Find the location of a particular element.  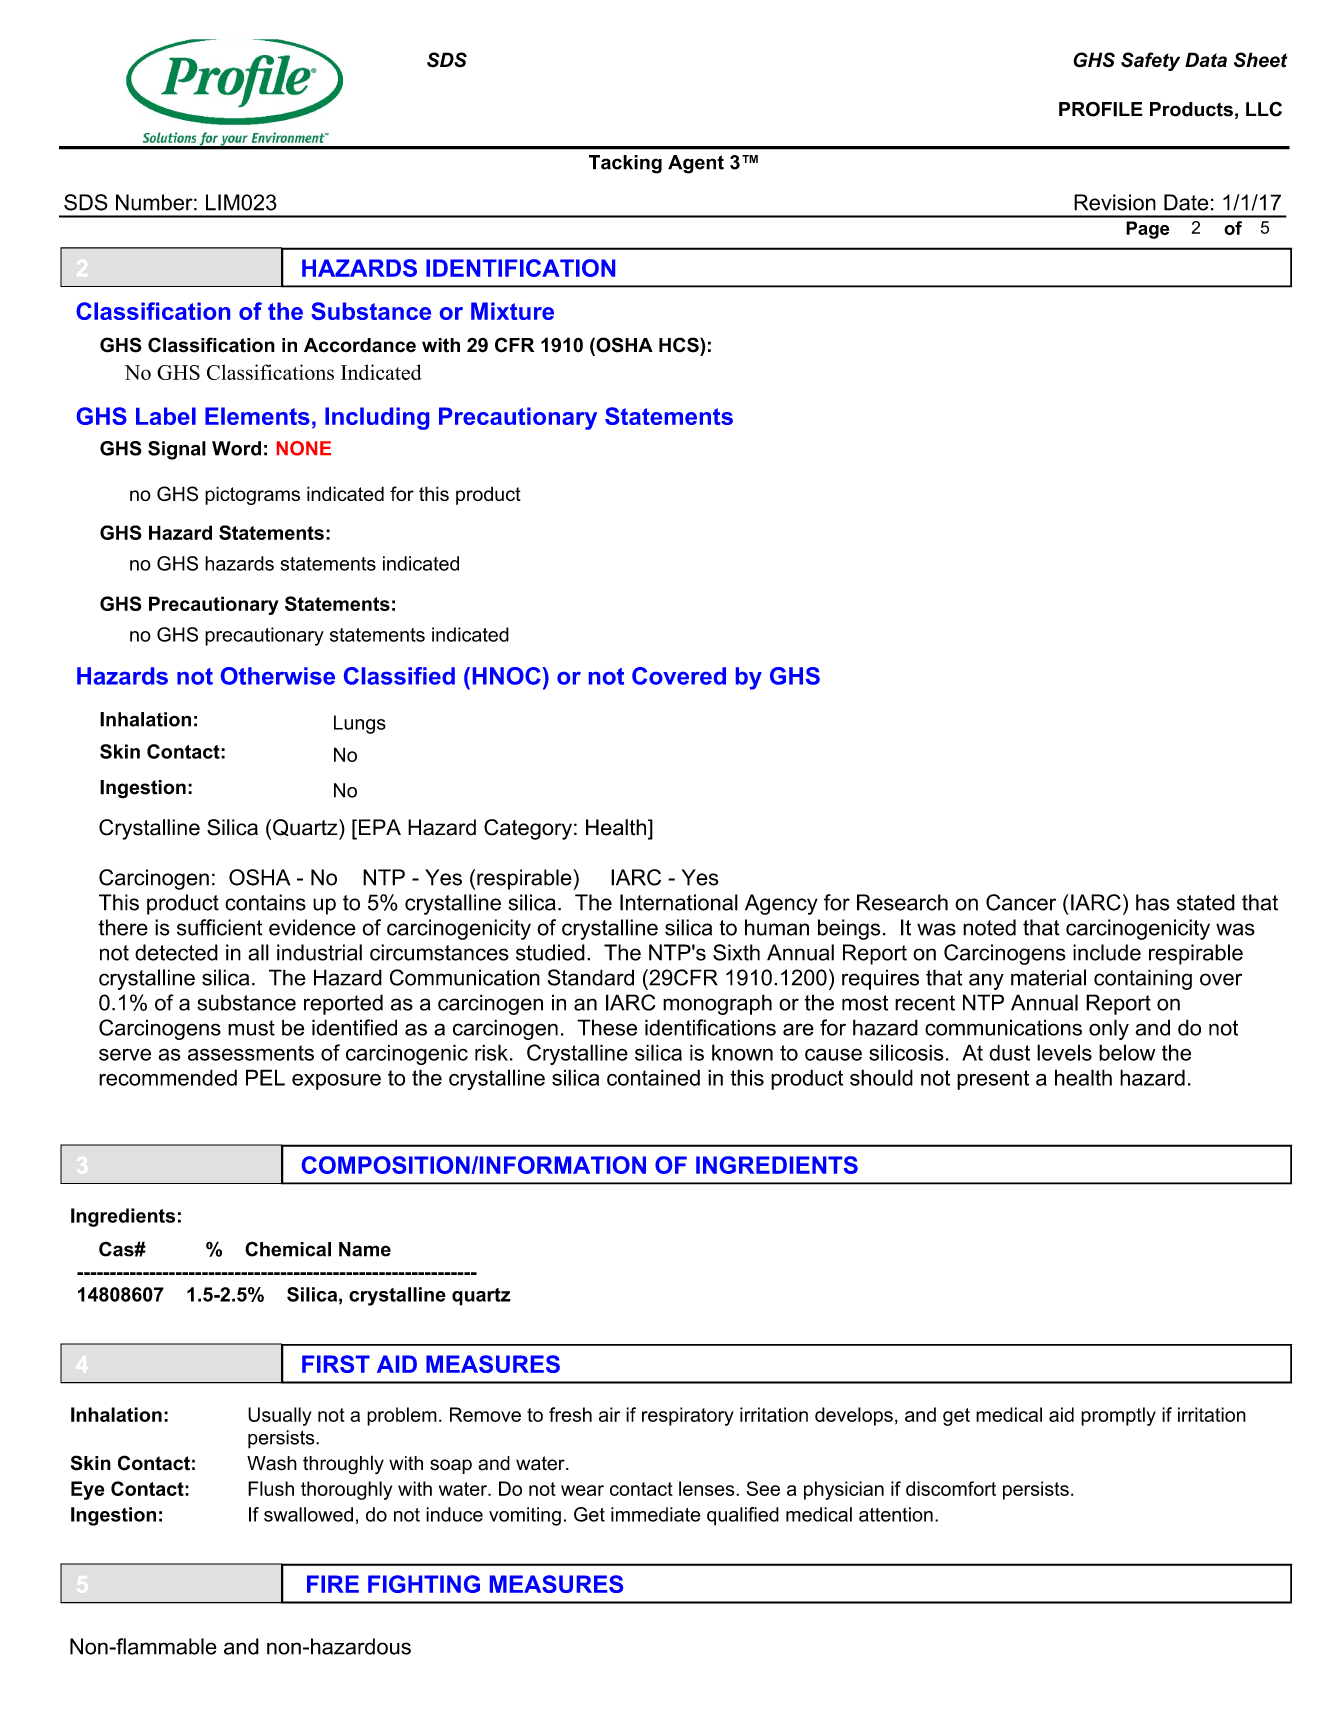

HCS is located at coordinates (680, 345).
